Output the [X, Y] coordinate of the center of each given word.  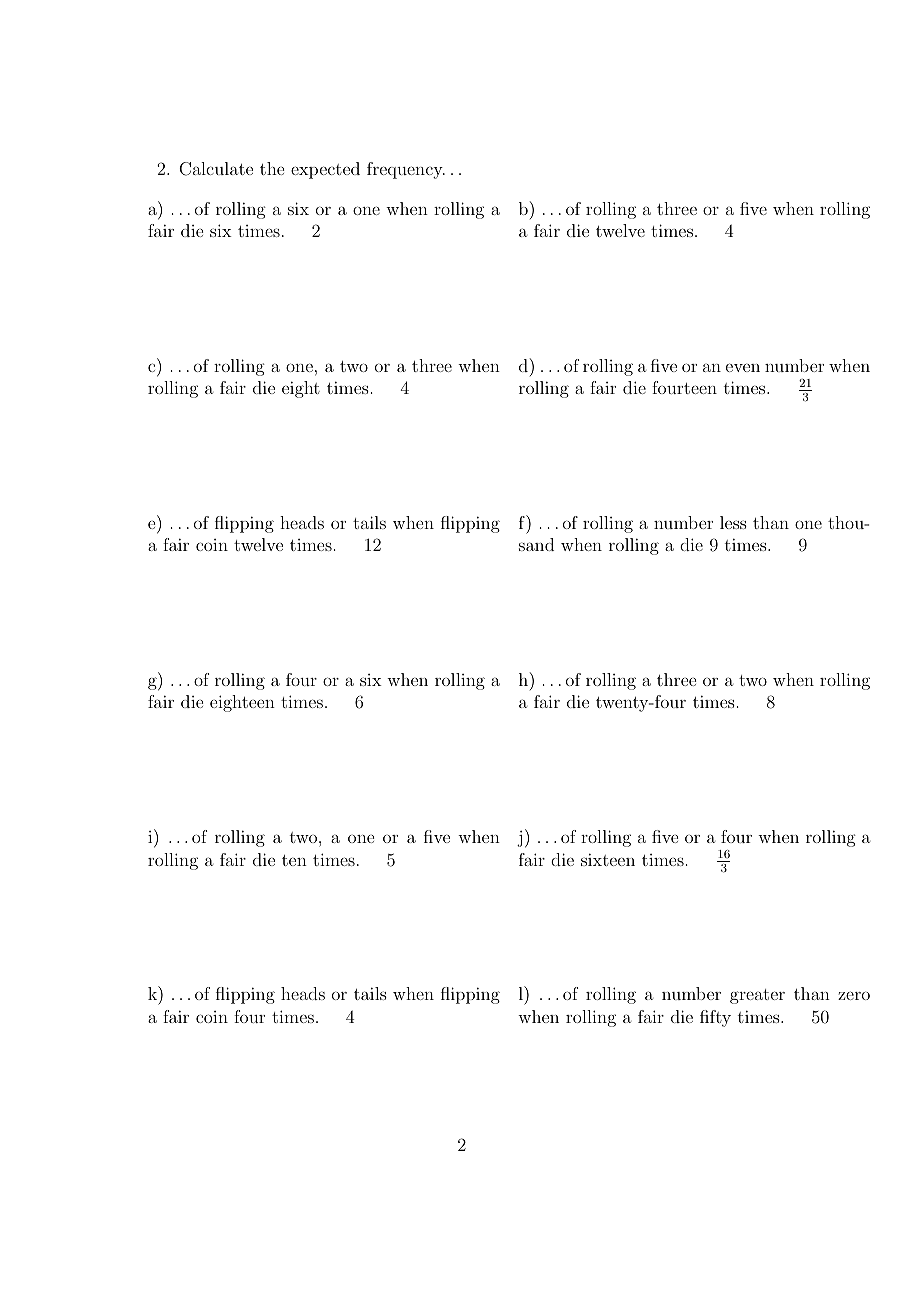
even [743, 367]
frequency [406, 170]
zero [854, 995]
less [733, 522]
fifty [715, 1018]
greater [757, 996]
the [272, 168]
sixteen [608, 859]
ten [294, 860]
